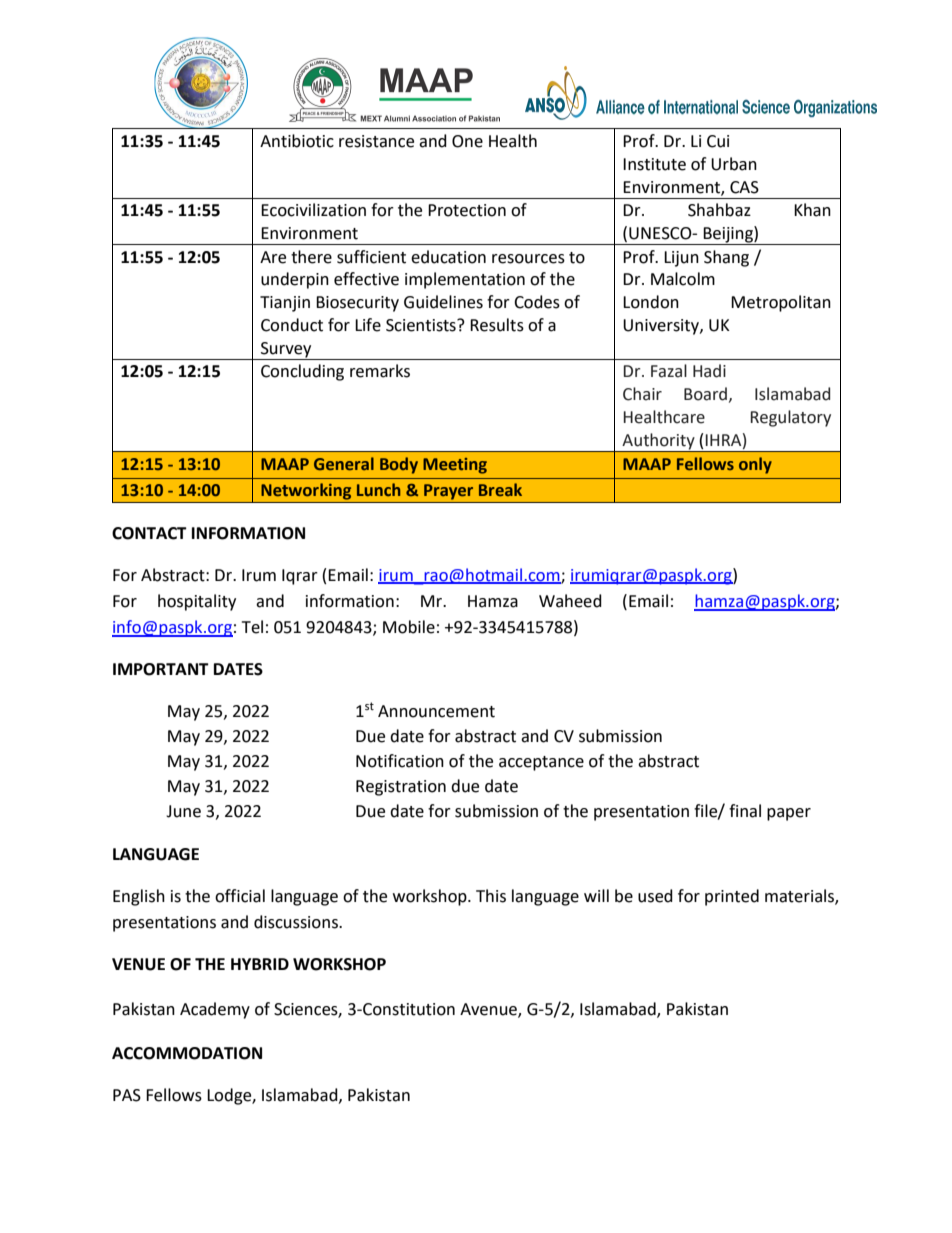 The height and width of the screenshot is (1233, 952). Describe the element at coordinates (467, 141) in the screenshot. I see `One` at that location.
